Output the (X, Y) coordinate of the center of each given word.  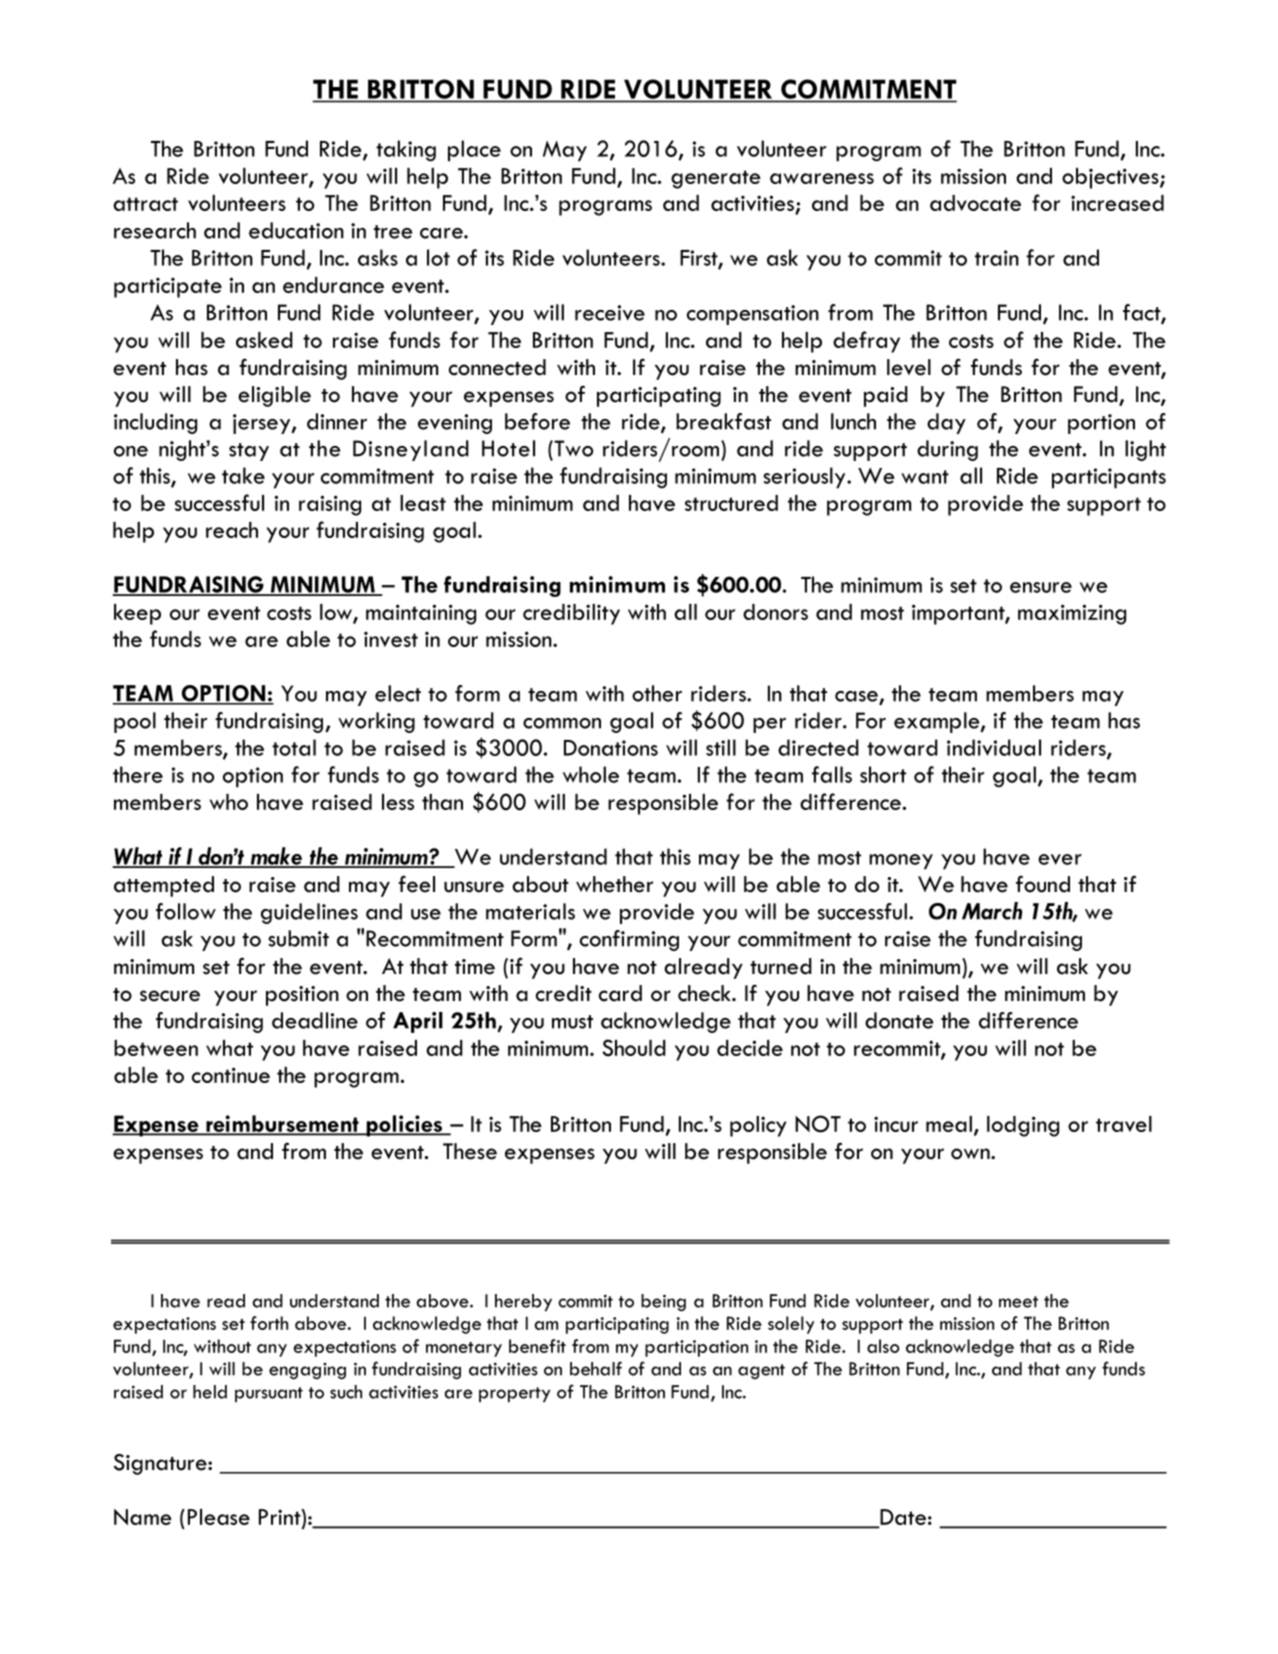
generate (716, 179)
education (296, 230)
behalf (596, 1368)
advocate (975, 203)
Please (219, 1517)
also (883, 1346)
